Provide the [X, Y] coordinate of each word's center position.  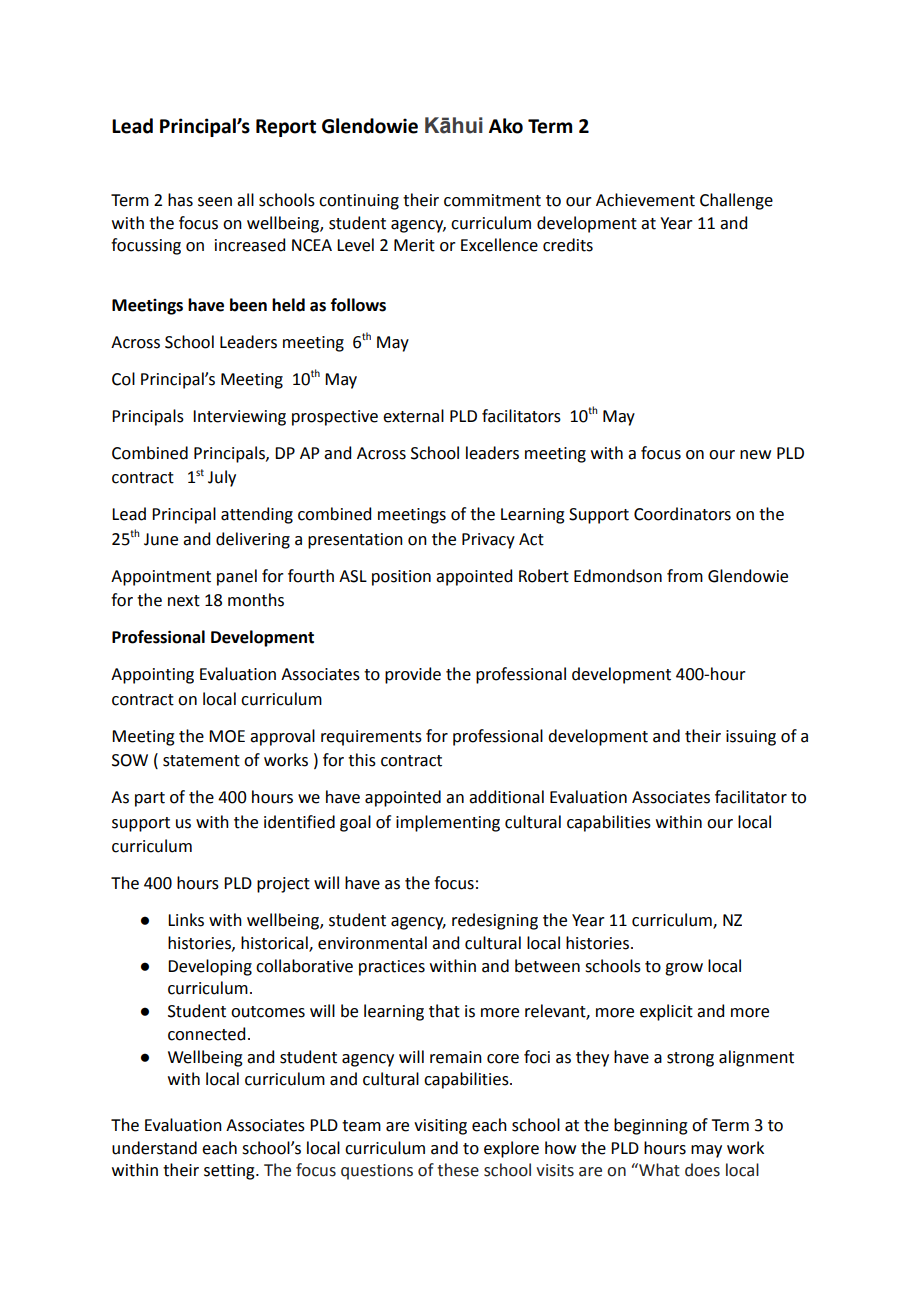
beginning [651, 1126]
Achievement [645, 200]
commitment [492, 200]
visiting [440, 1127]
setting [230, 1172]
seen [215, 202]
